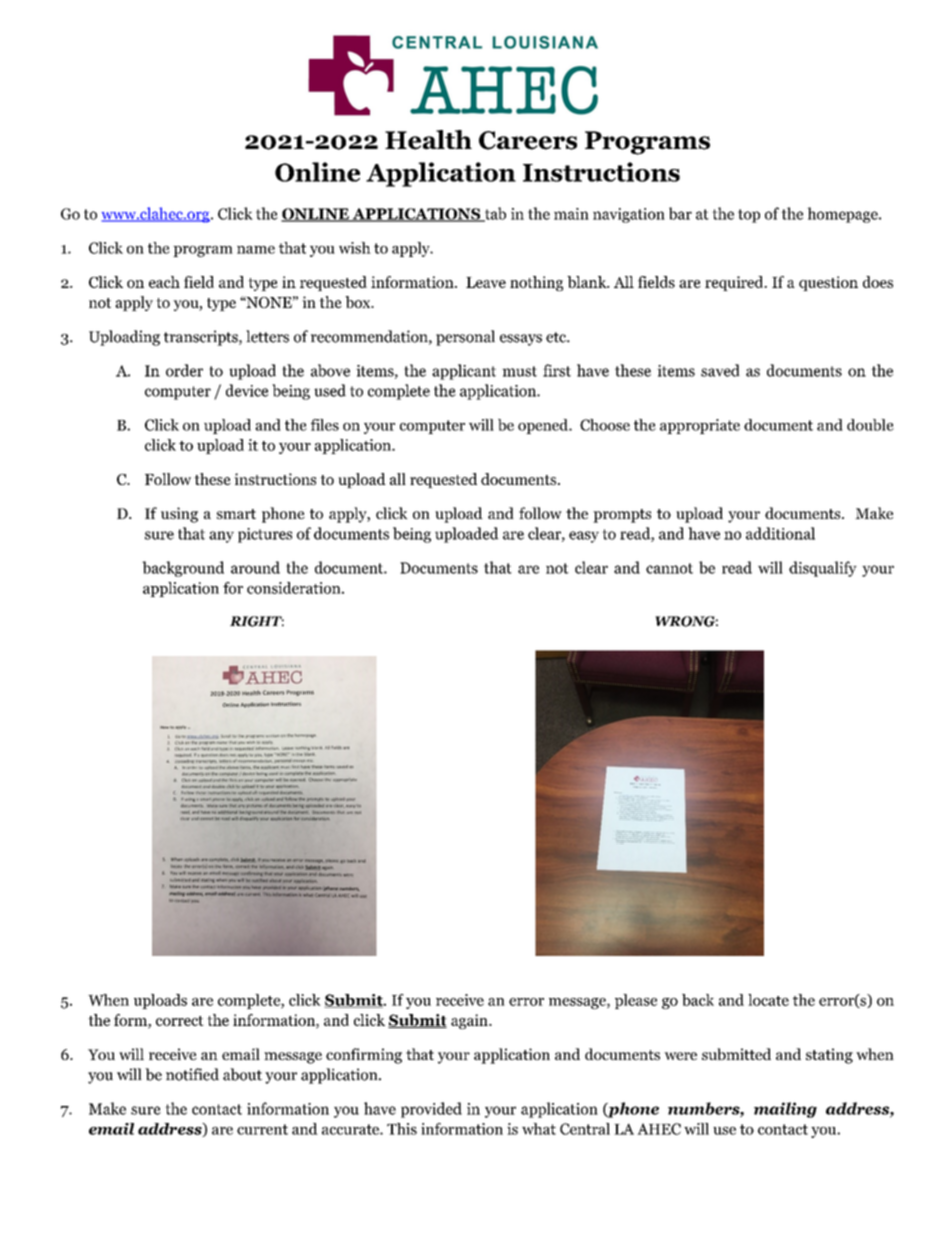 Image resolution: width=952 pixels, height=1233 pixels. Describe the element at coordinates (247, 390) in the document. I see `device` at that location.
